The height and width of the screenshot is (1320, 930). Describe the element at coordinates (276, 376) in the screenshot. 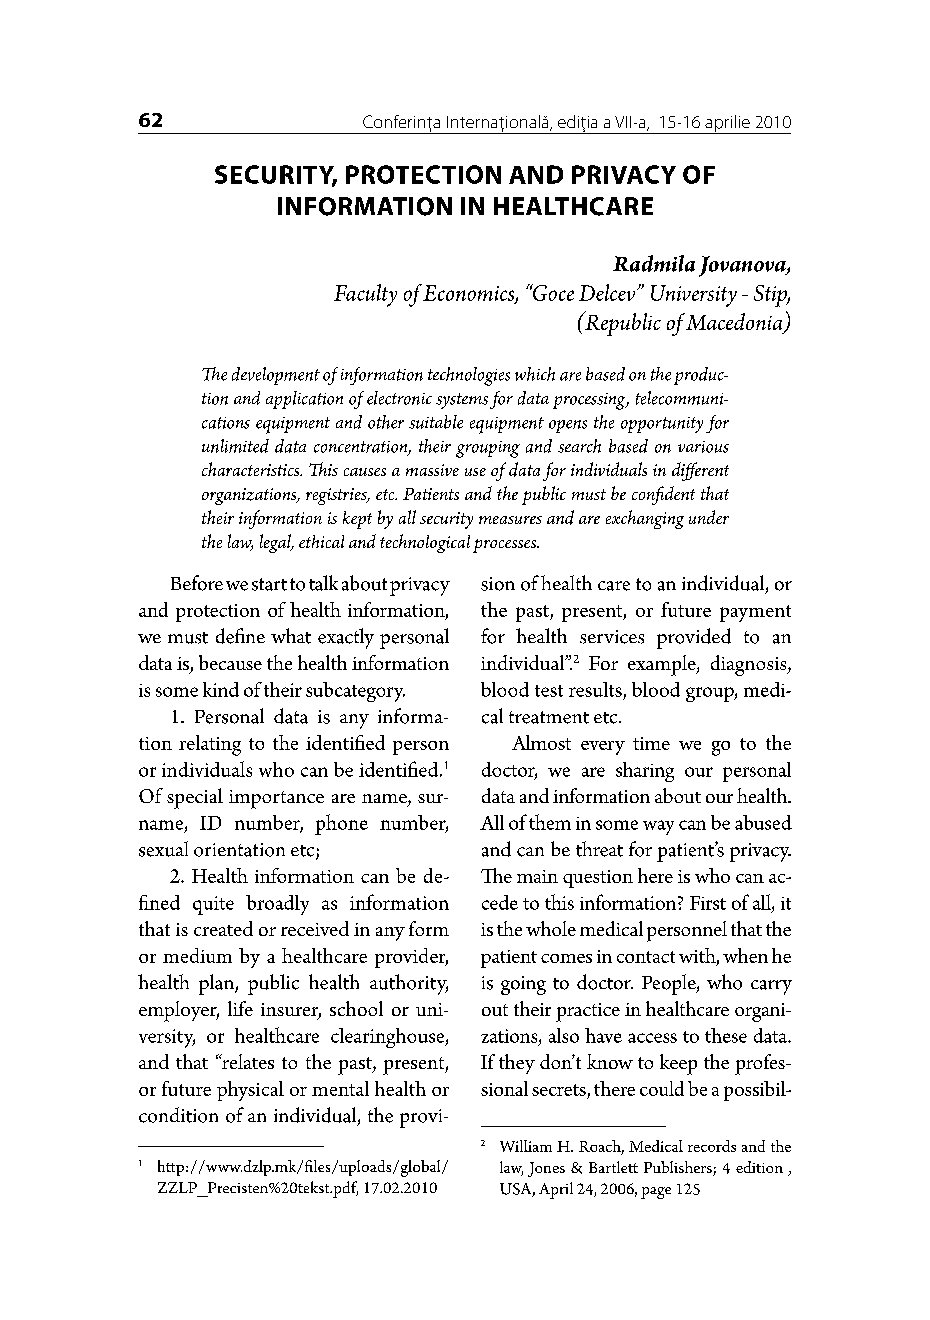

I see `development` at that location.
